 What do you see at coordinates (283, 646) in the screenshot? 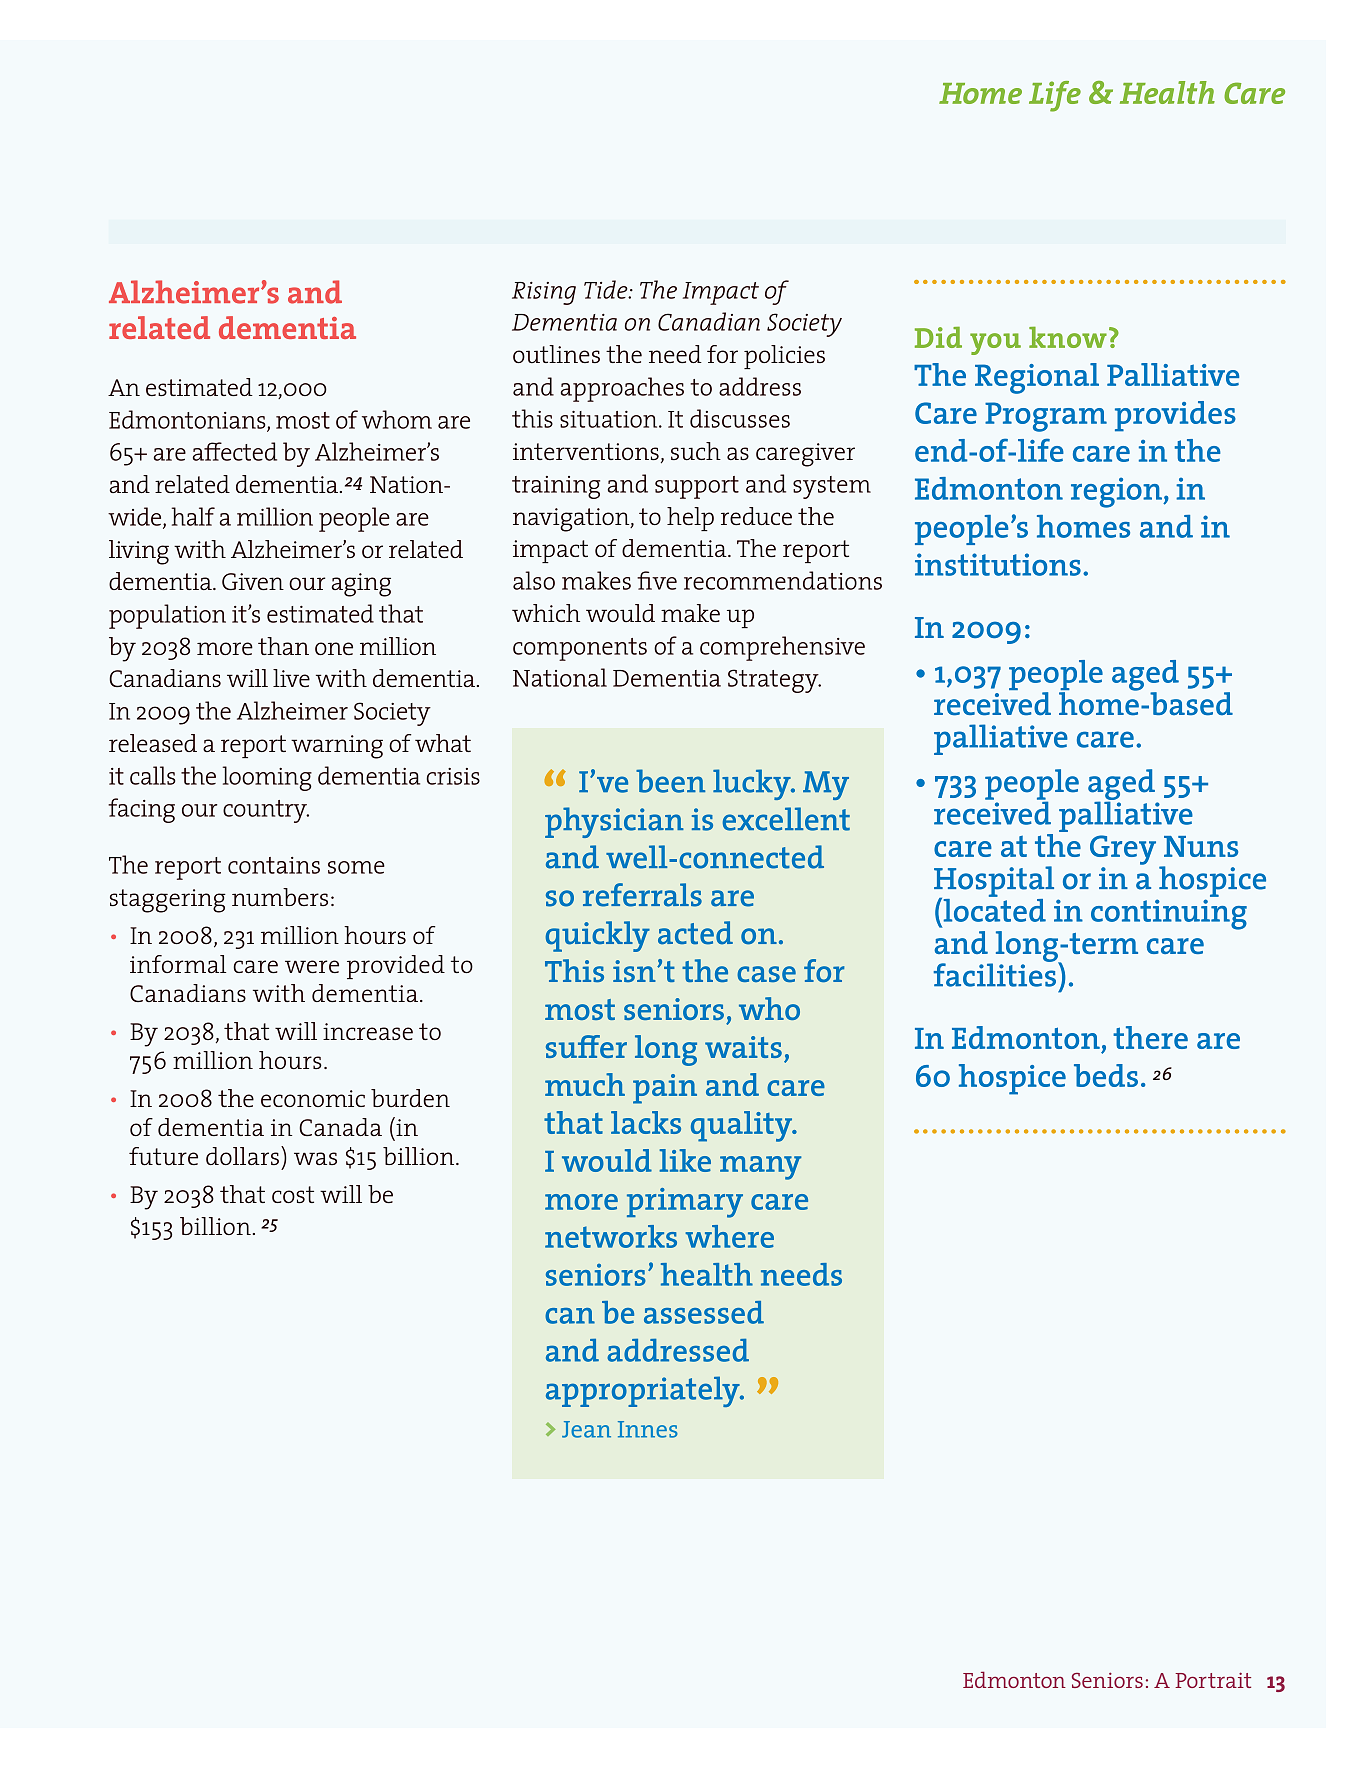
I see `than` at bounding box center [283, 646].
